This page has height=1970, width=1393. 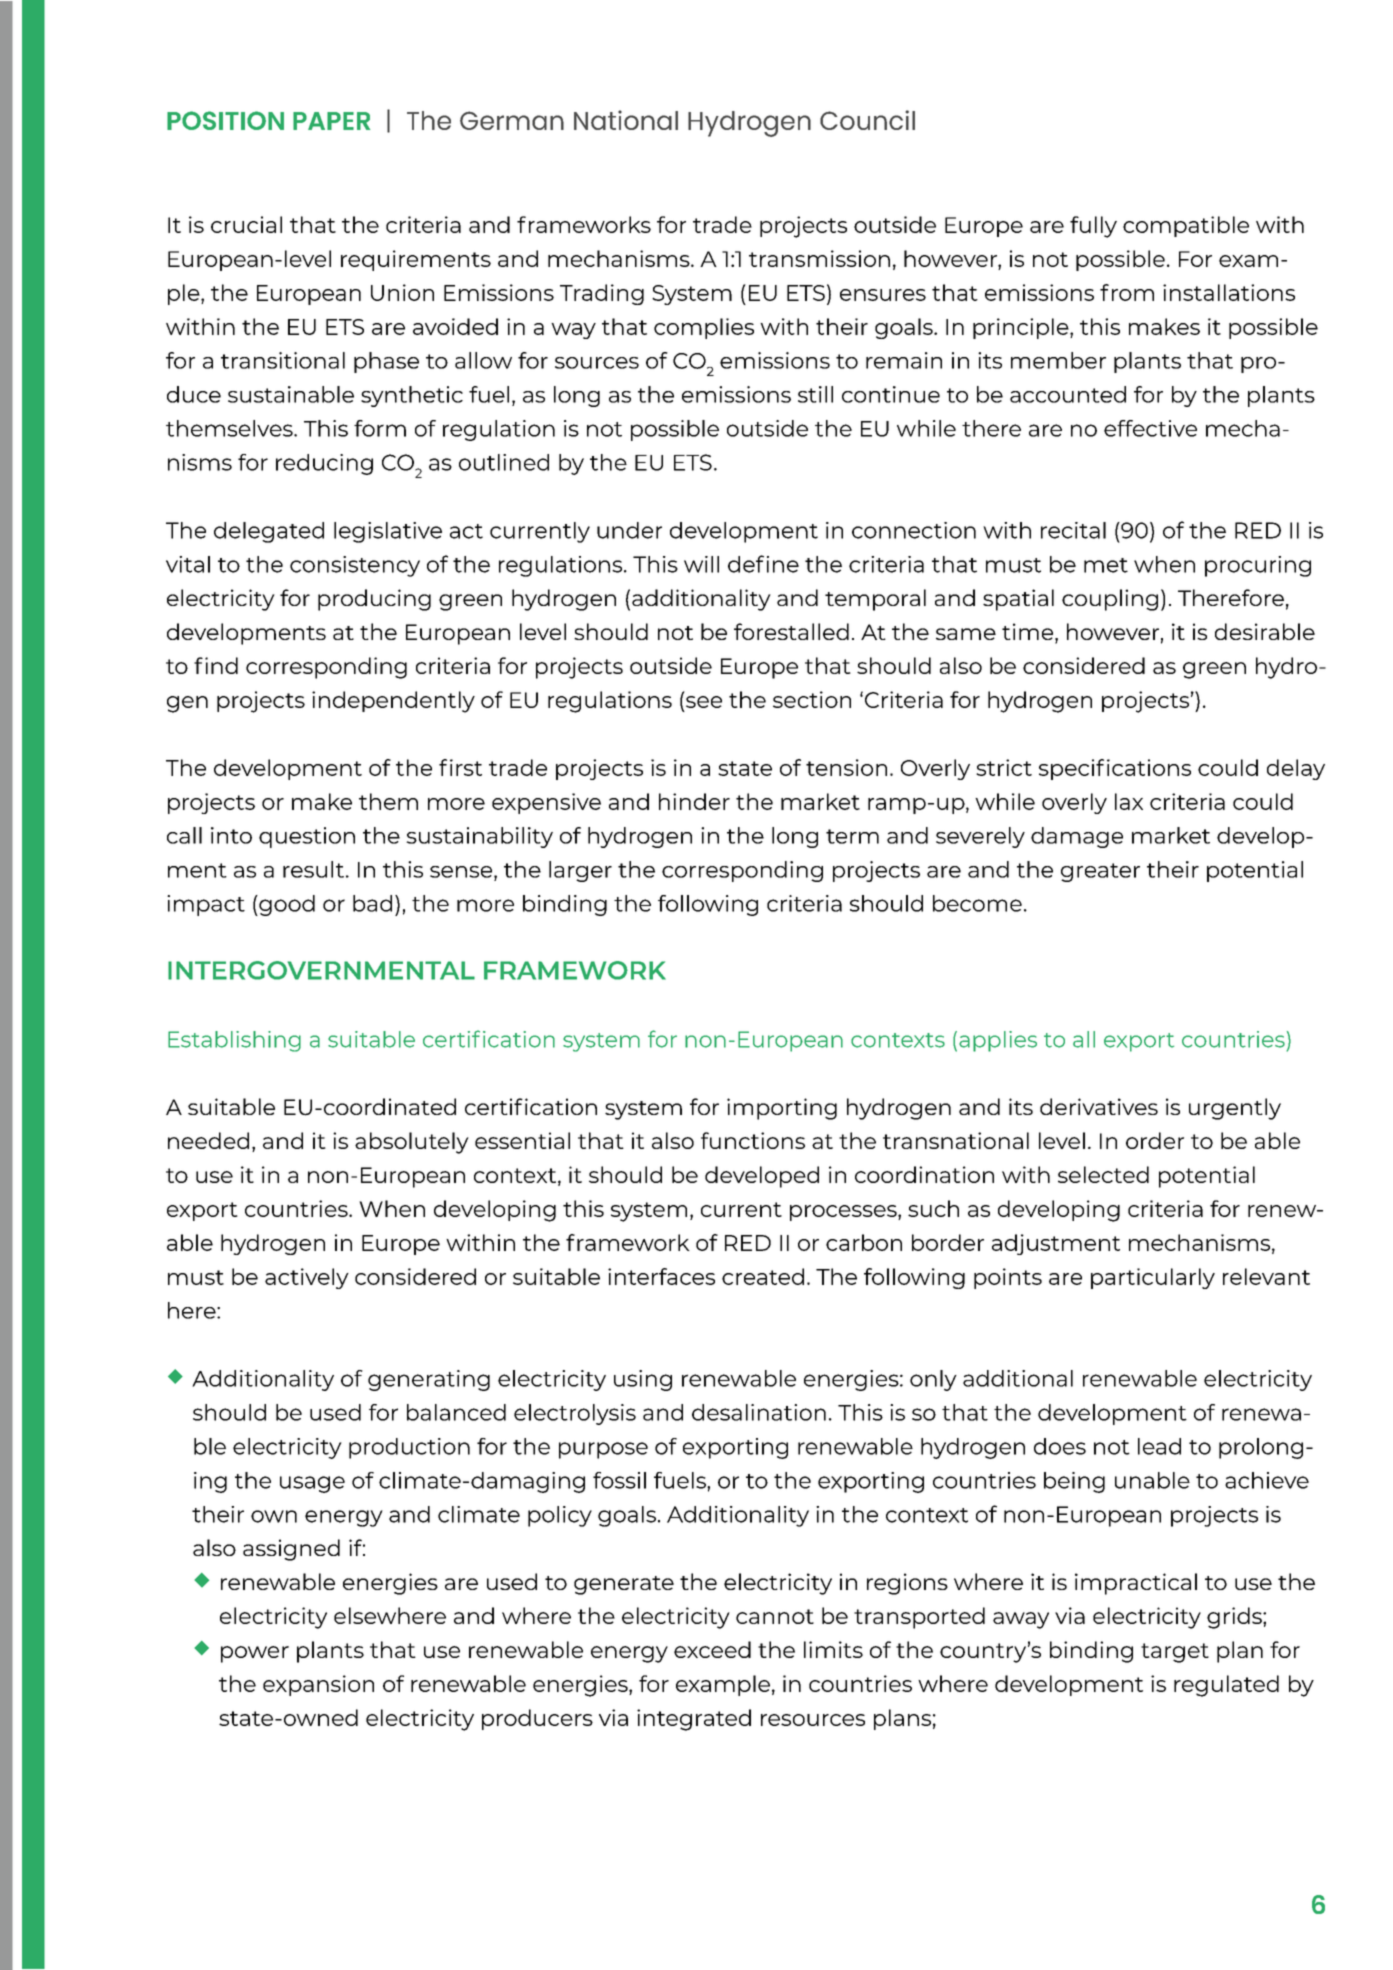 I want to click on compatible, so click(x=1186, y=226).
